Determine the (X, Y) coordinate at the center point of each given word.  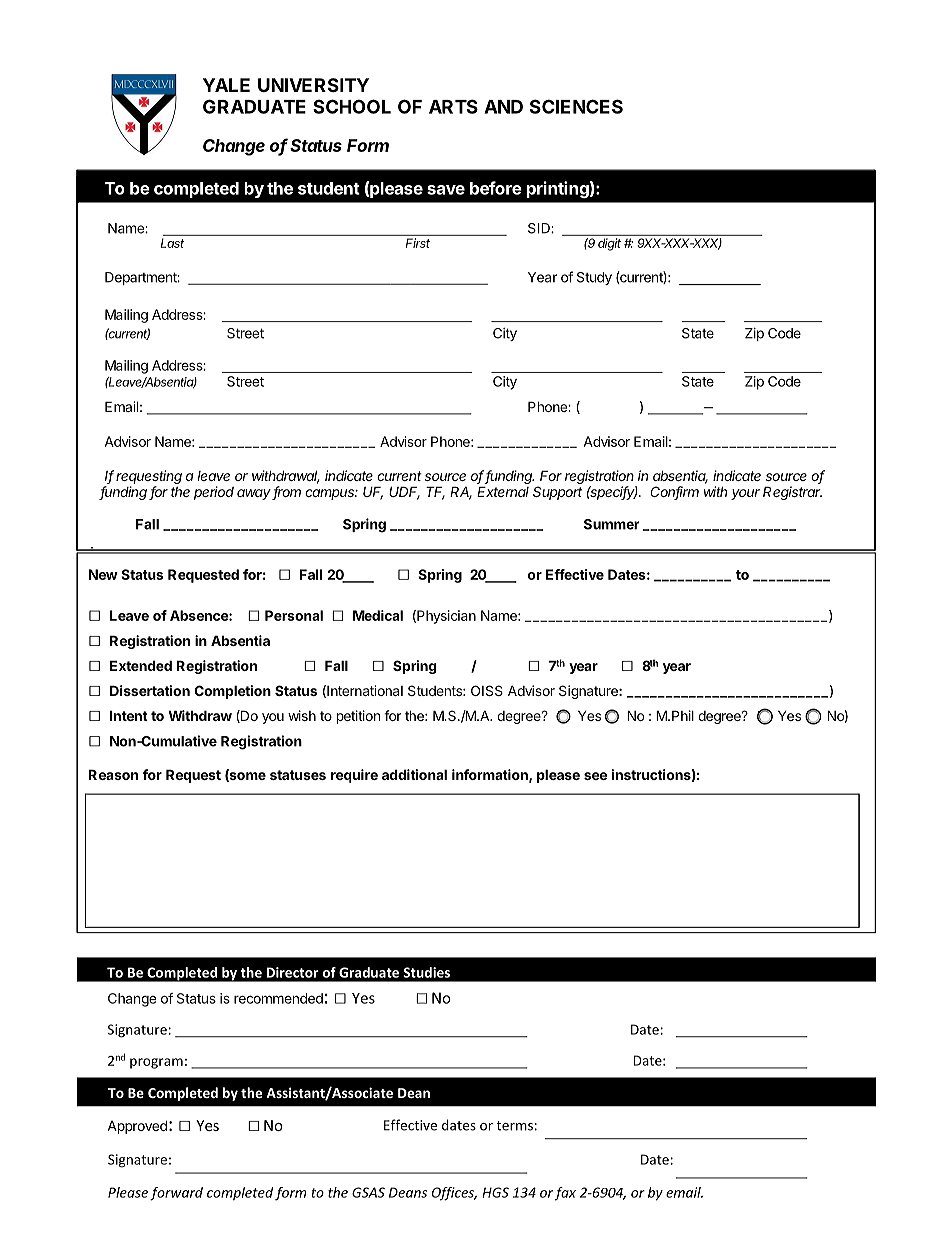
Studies (426, 972)
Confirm (674, 493)
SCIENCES (576, 106)
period (214, 493)
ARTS (453, 106)
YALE (226, 85)
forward (176, 1194)
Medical (378, 615)
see (595, 776)
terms (514, 1126)
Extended (141, 665)
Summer (612, 524)
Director (293, 972)
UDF (404, 493)
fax (565, 1194)
